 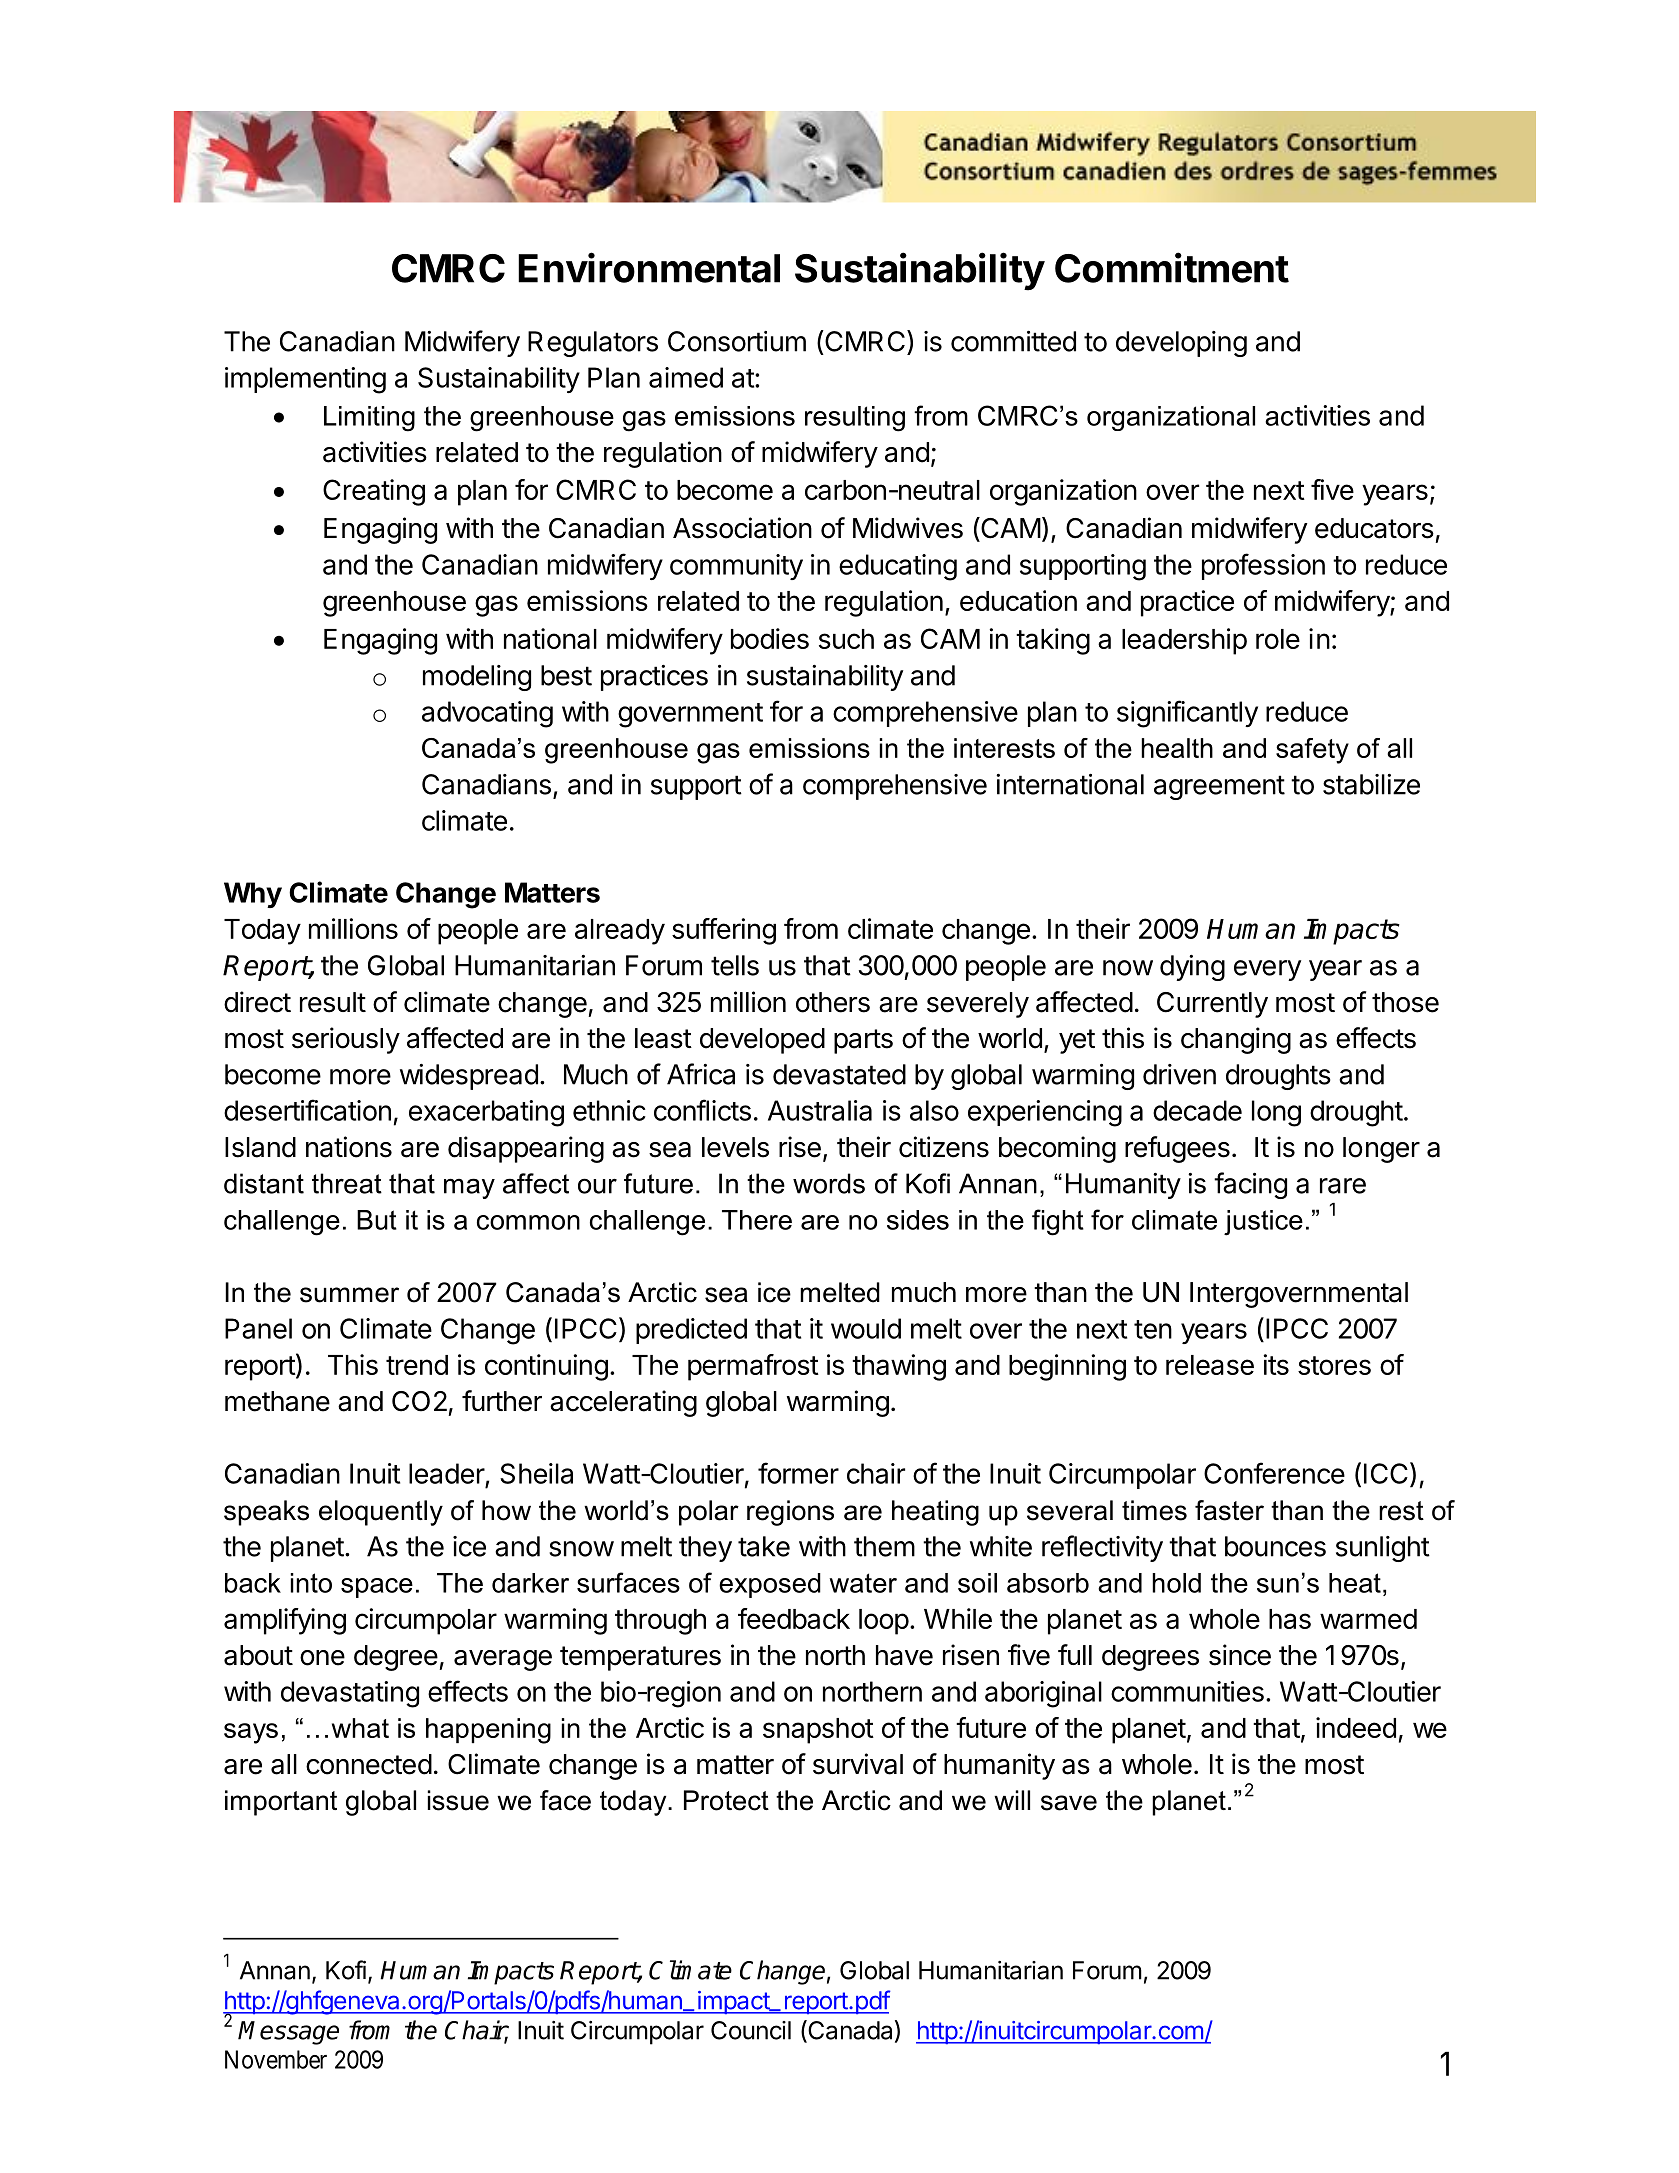 I want to click on Consortium, so click(x=737, y=341).
